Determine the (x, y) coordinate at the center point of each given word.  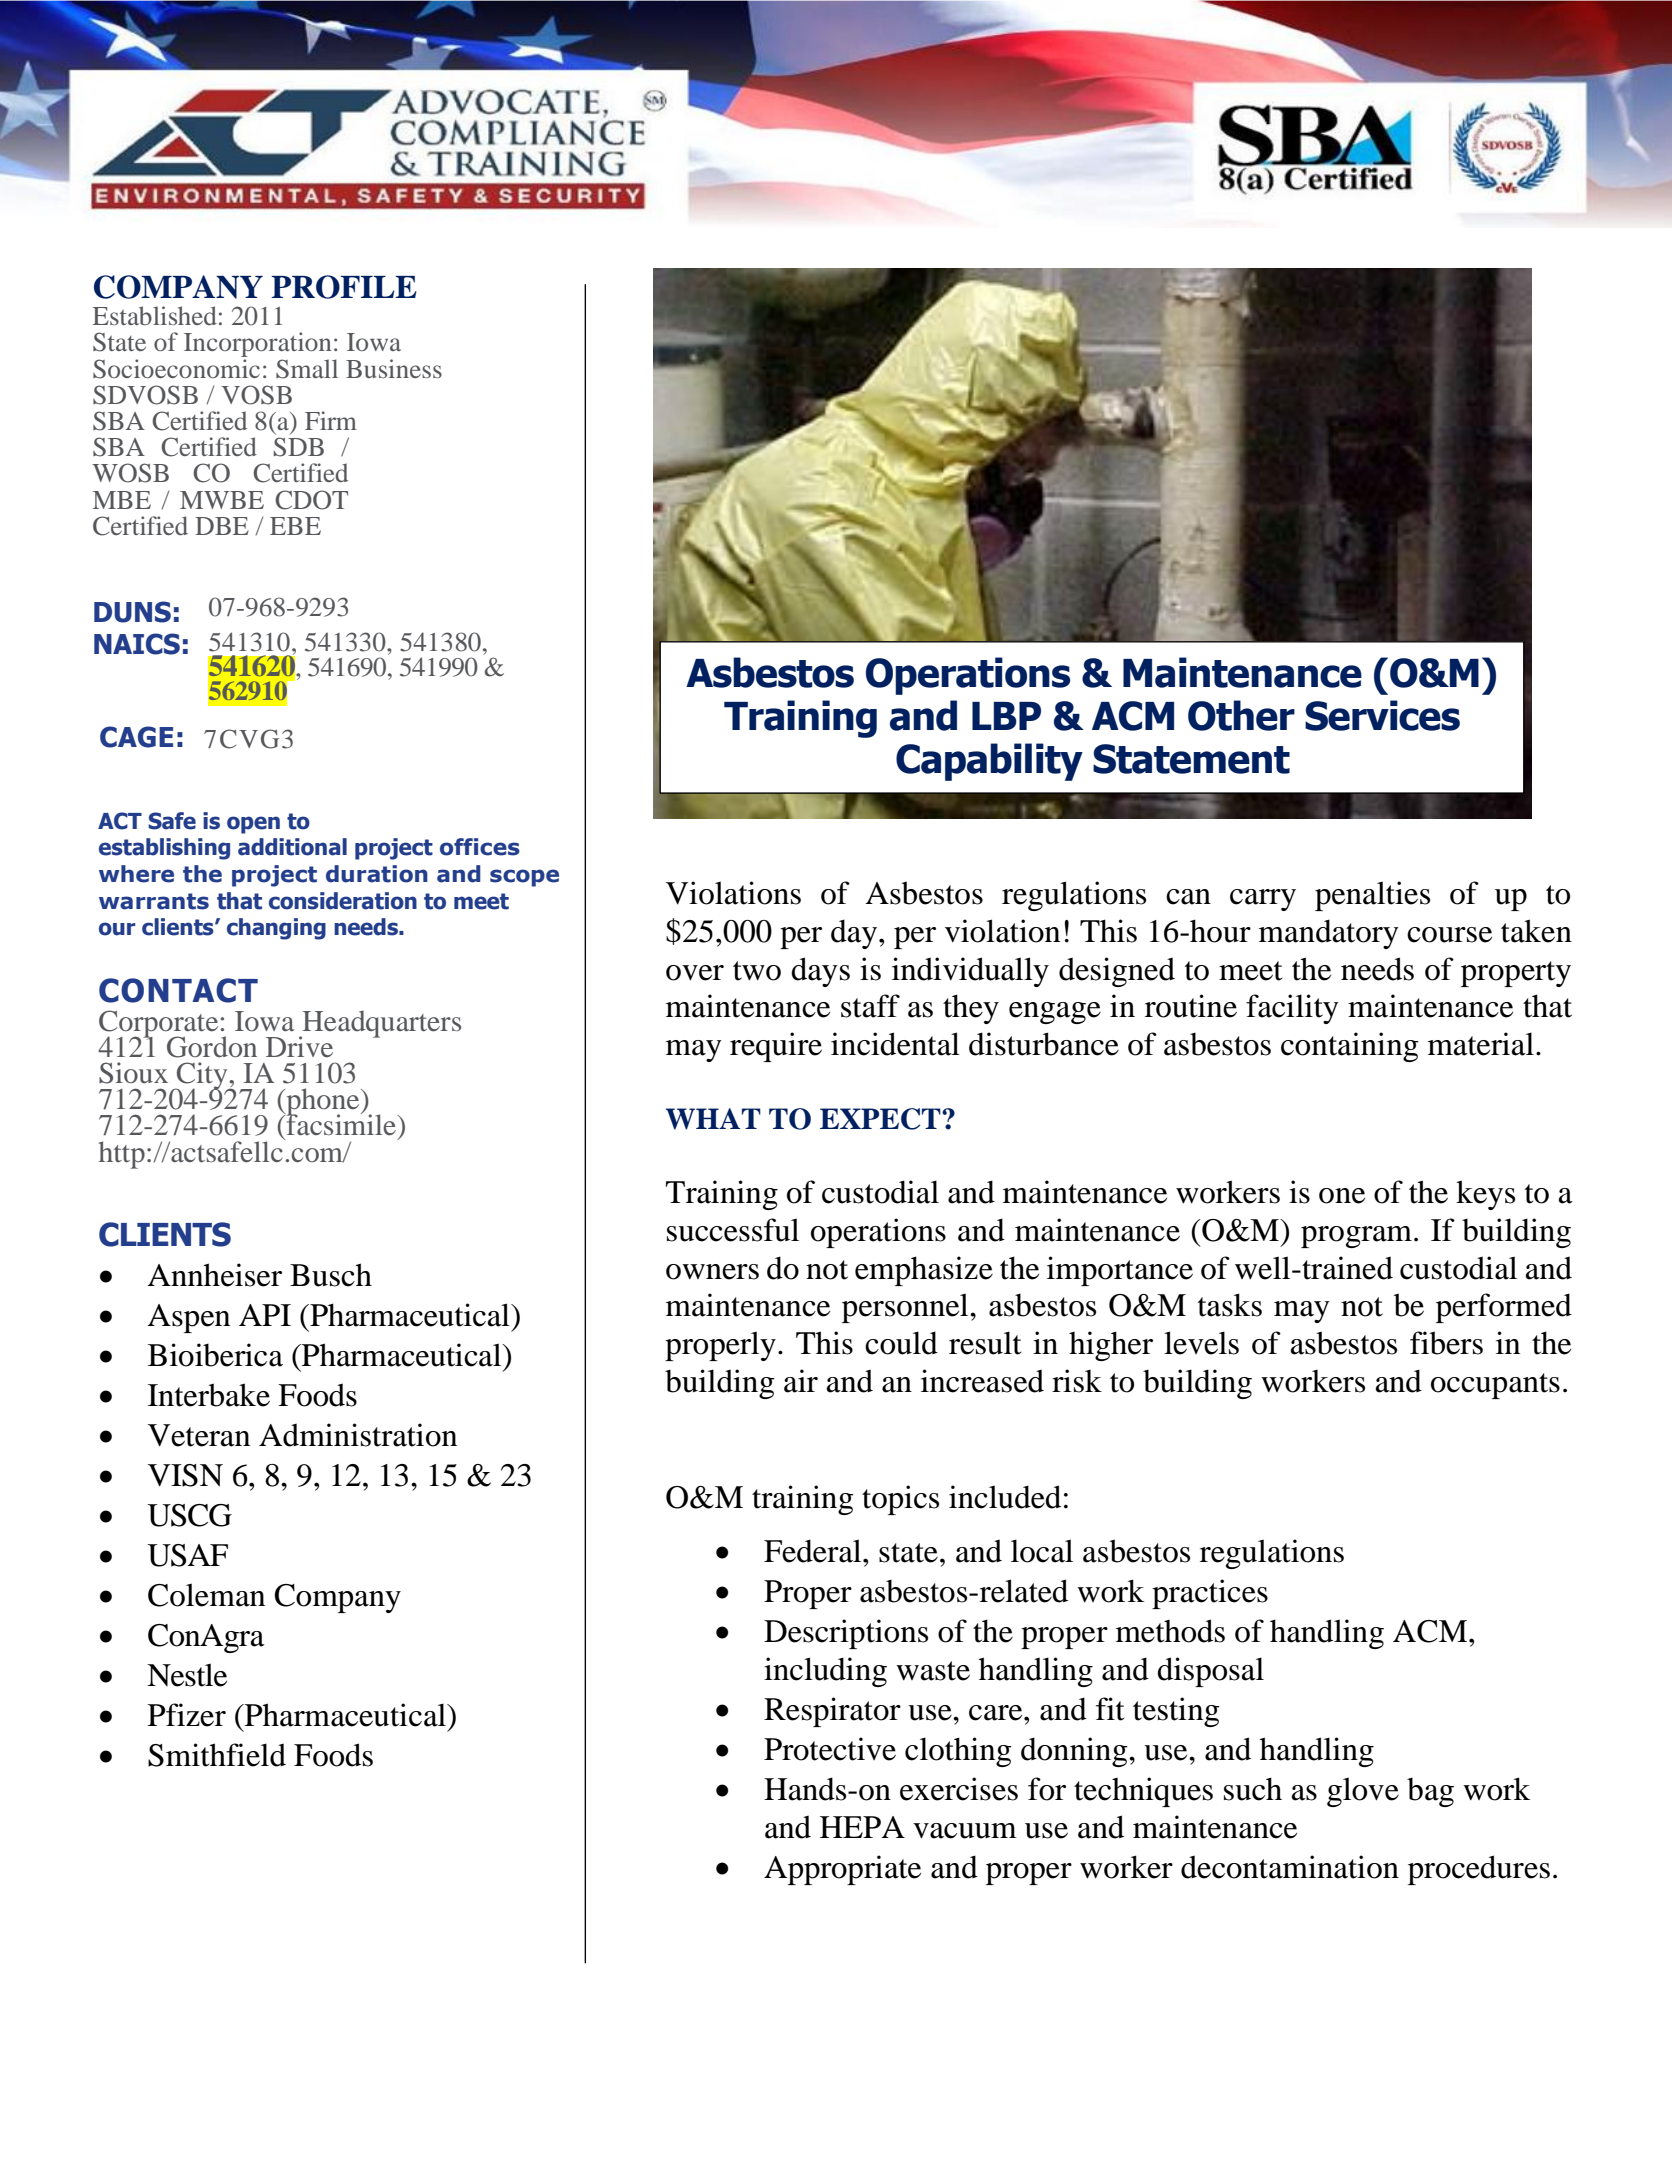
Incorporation (257, 346)
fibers (1446, 1343)
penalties (1372, 896)
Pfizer (187, 1715)
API (265, 1315)
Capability (989, 762)
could (901, 1343)
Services (1382, 715)
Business (394, 368)
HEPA (862, 1827)
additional (292, 847)
